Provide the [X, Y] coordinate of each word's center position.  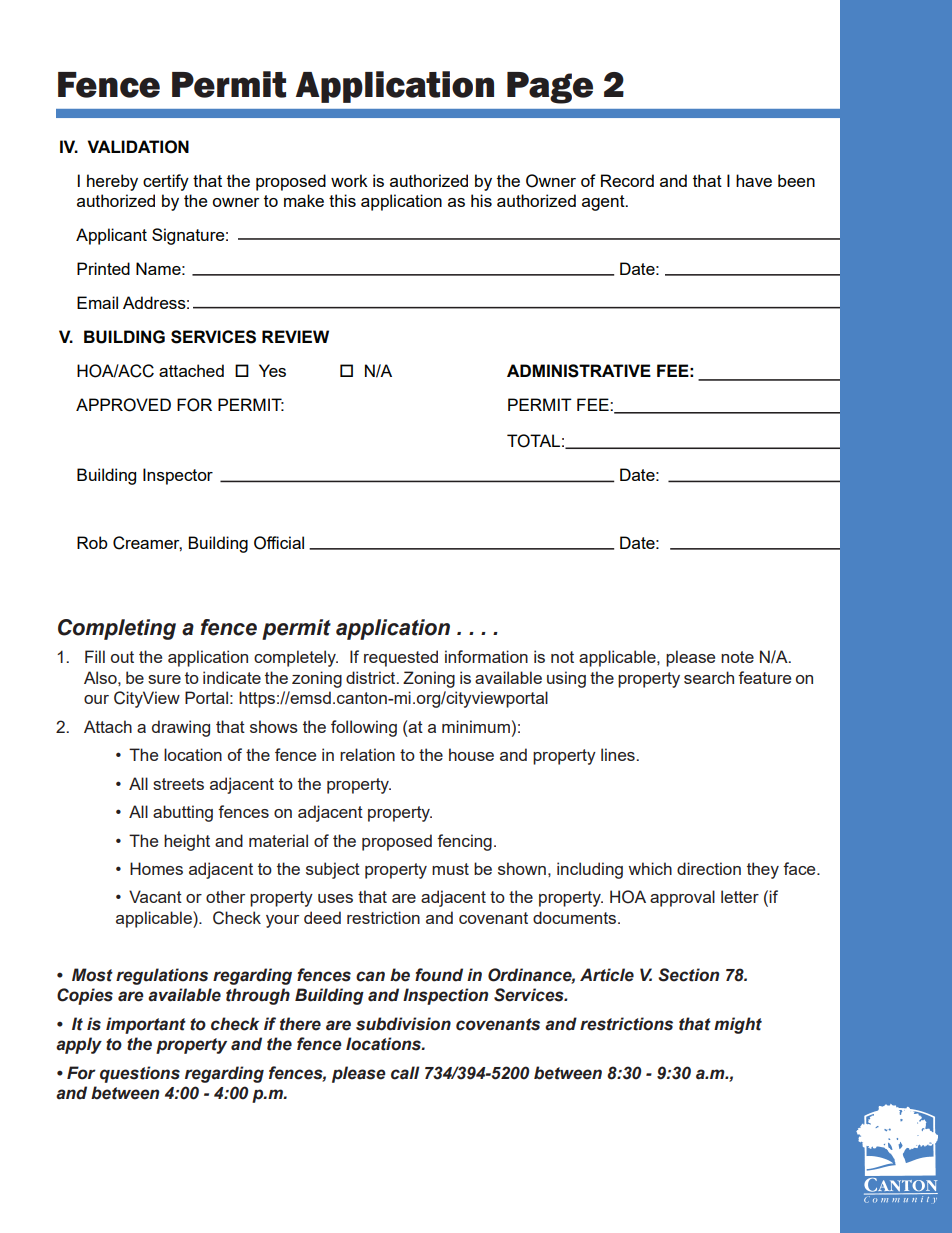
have [754, 180]
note [737, 657]
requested [401, 658]
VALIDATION [138, 147]
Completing [117, 629]
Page [550, 88]
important [146, 1025]
